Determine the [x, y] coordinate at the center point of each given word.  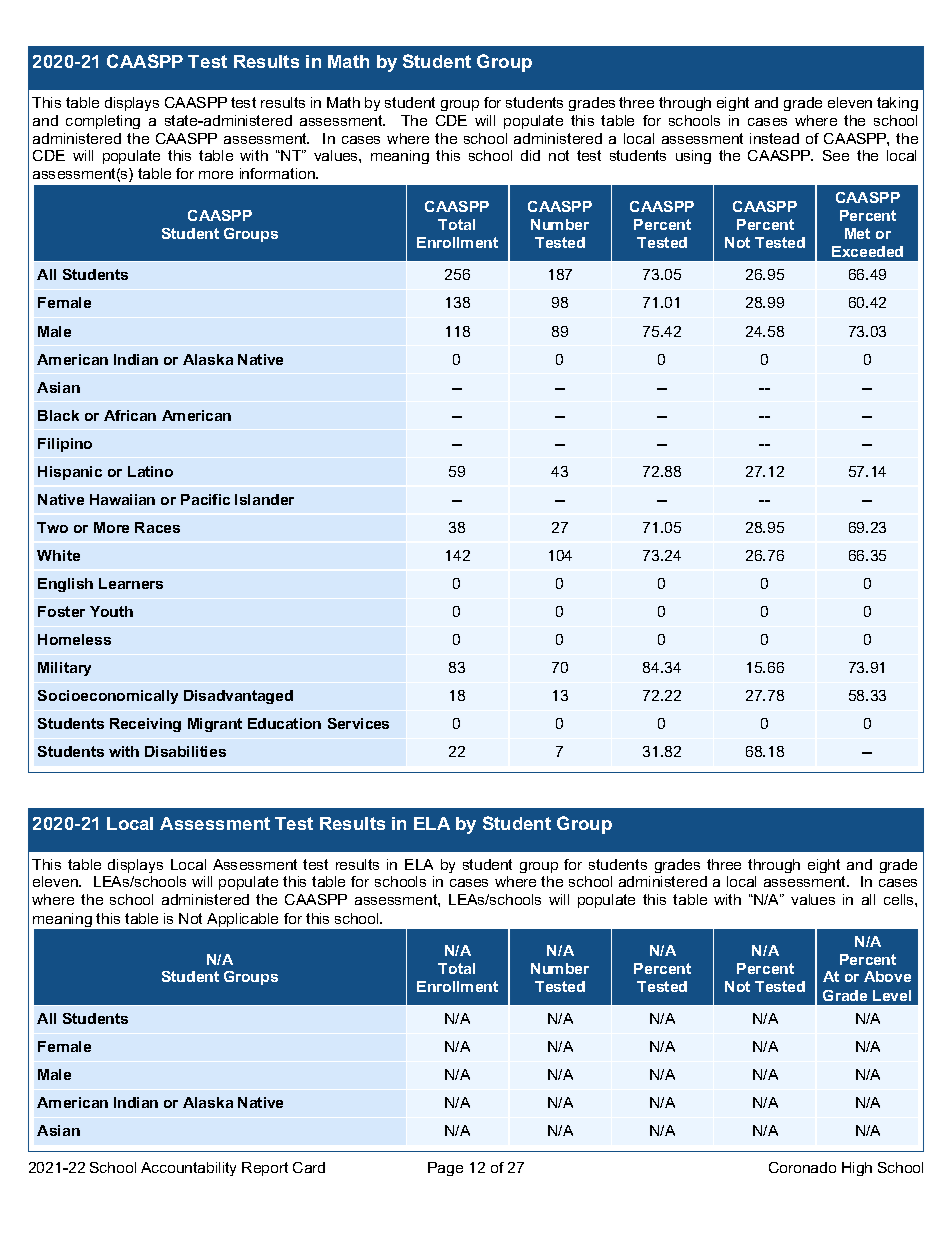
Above [887, 976]
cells [900, 899]
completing [103, 122]
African [130, 415]
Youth [111, 611]
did [530, 155]
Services [358, 723]
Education [284, 723]
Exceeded [867, 251]
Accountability [188, 1169]
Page [445, 1169]
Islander [264, 499]
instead [774, 138]
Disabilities [185, 751]
